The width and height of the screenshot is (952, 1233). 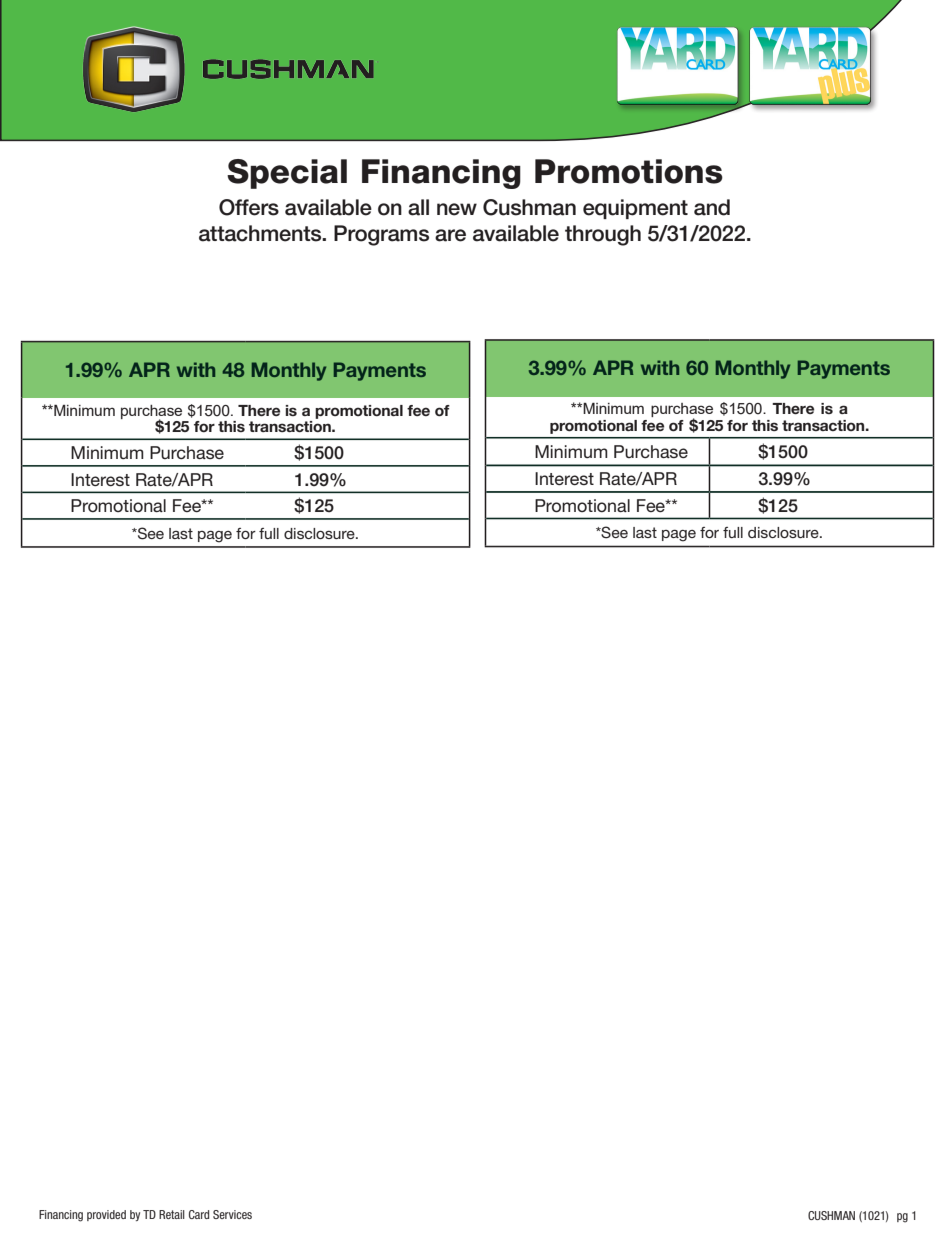 What do you see at coordinates (261, 233) in the screenshot?
I see `attachments` at bounding box center [261, 233].
